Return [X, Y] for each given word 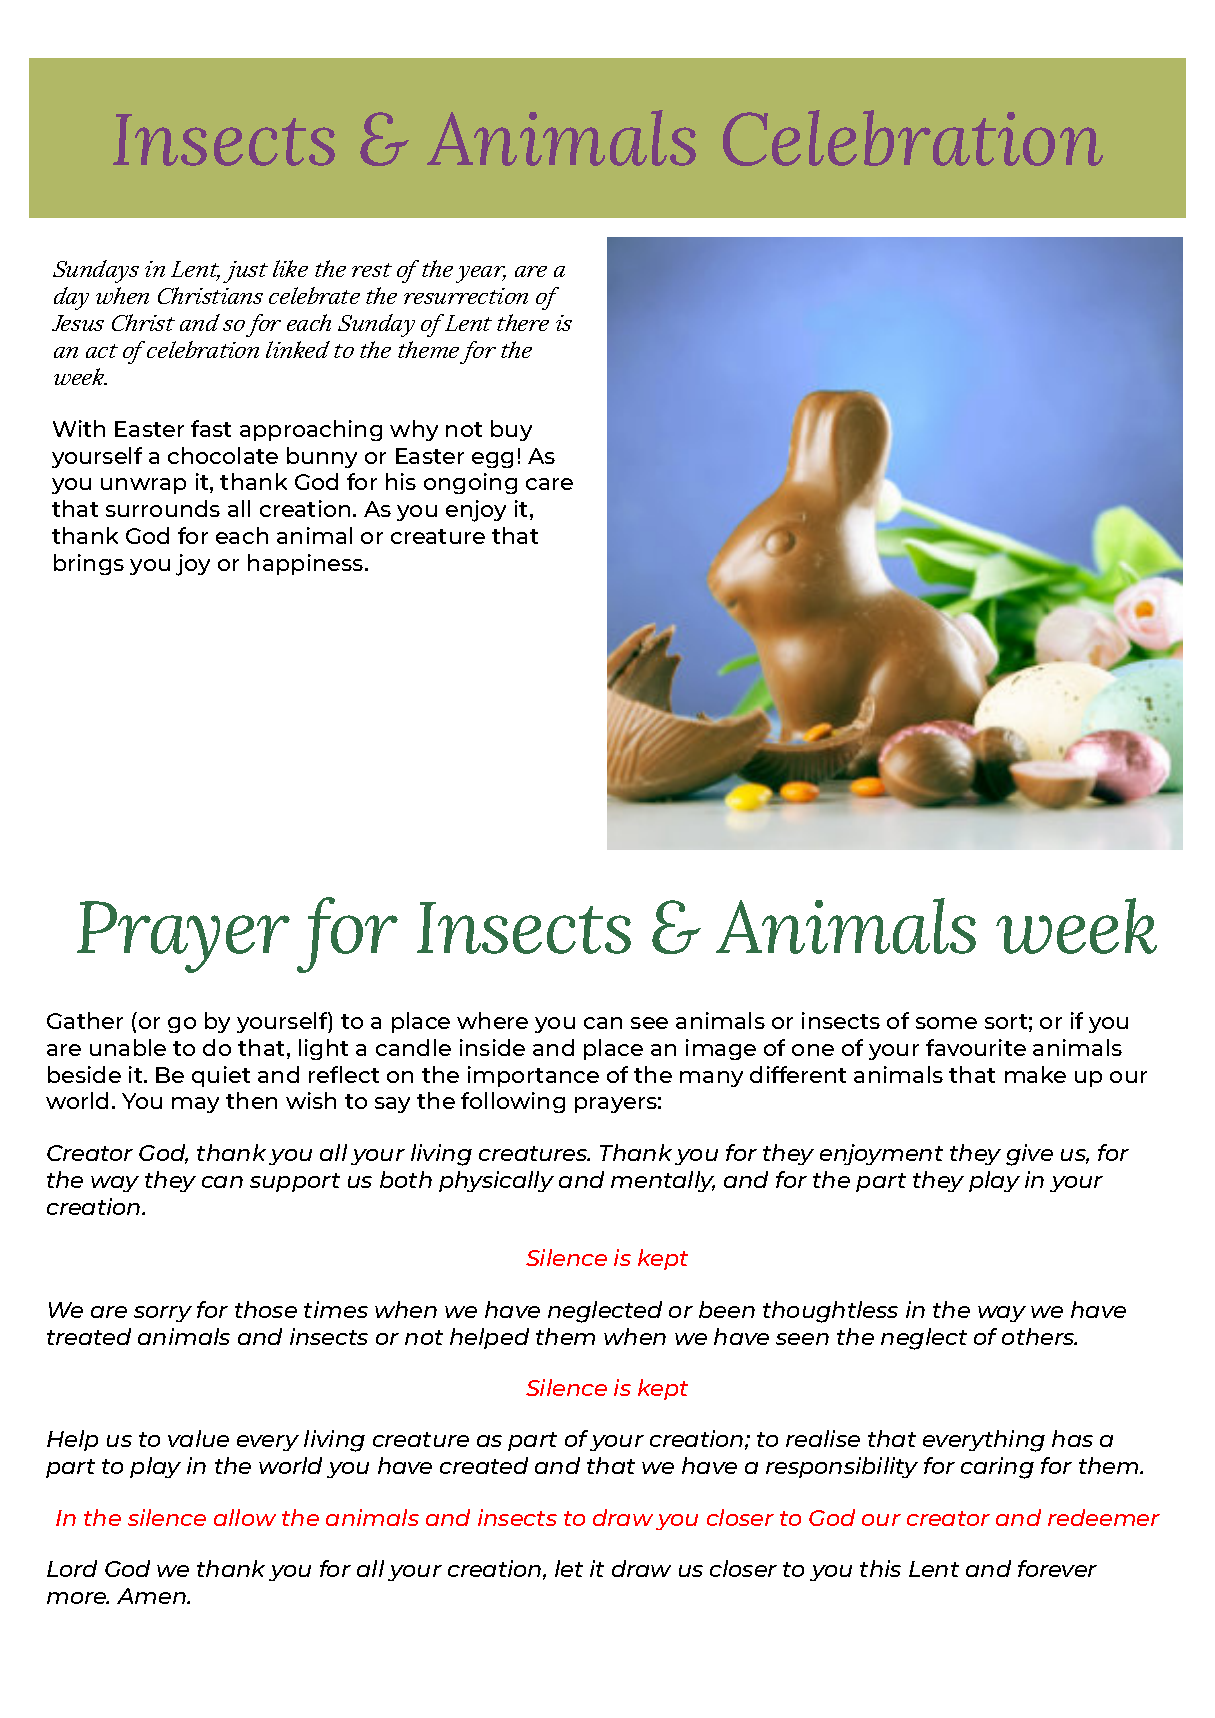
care [549, 484]
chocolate [223, 455]
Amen [152, 1596]
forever [1057, 1568]
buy [511, 430]
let [569, 1568]
